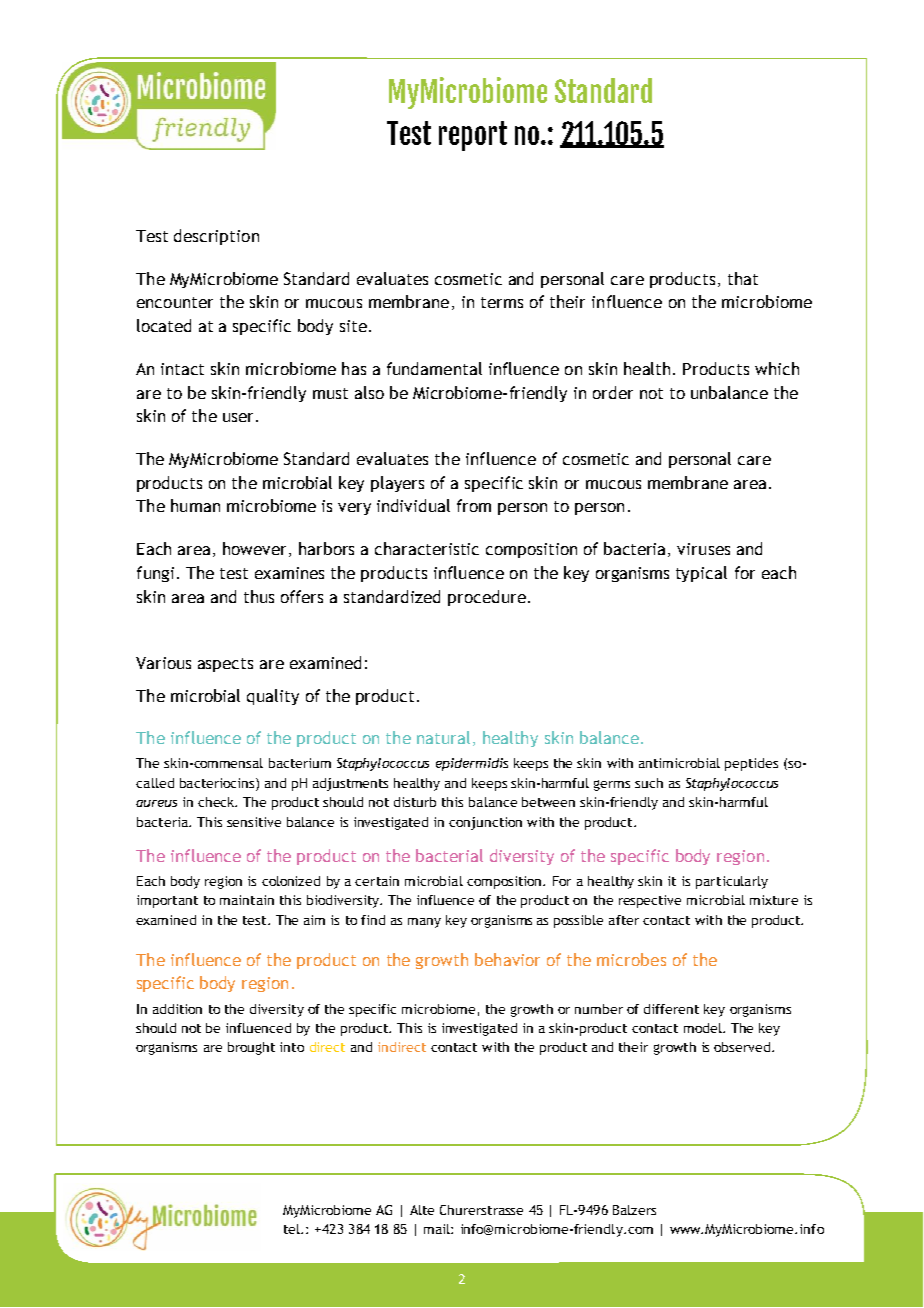 The width and height of the document is (924, 1308). I want to click on user, so click(240, 417).
